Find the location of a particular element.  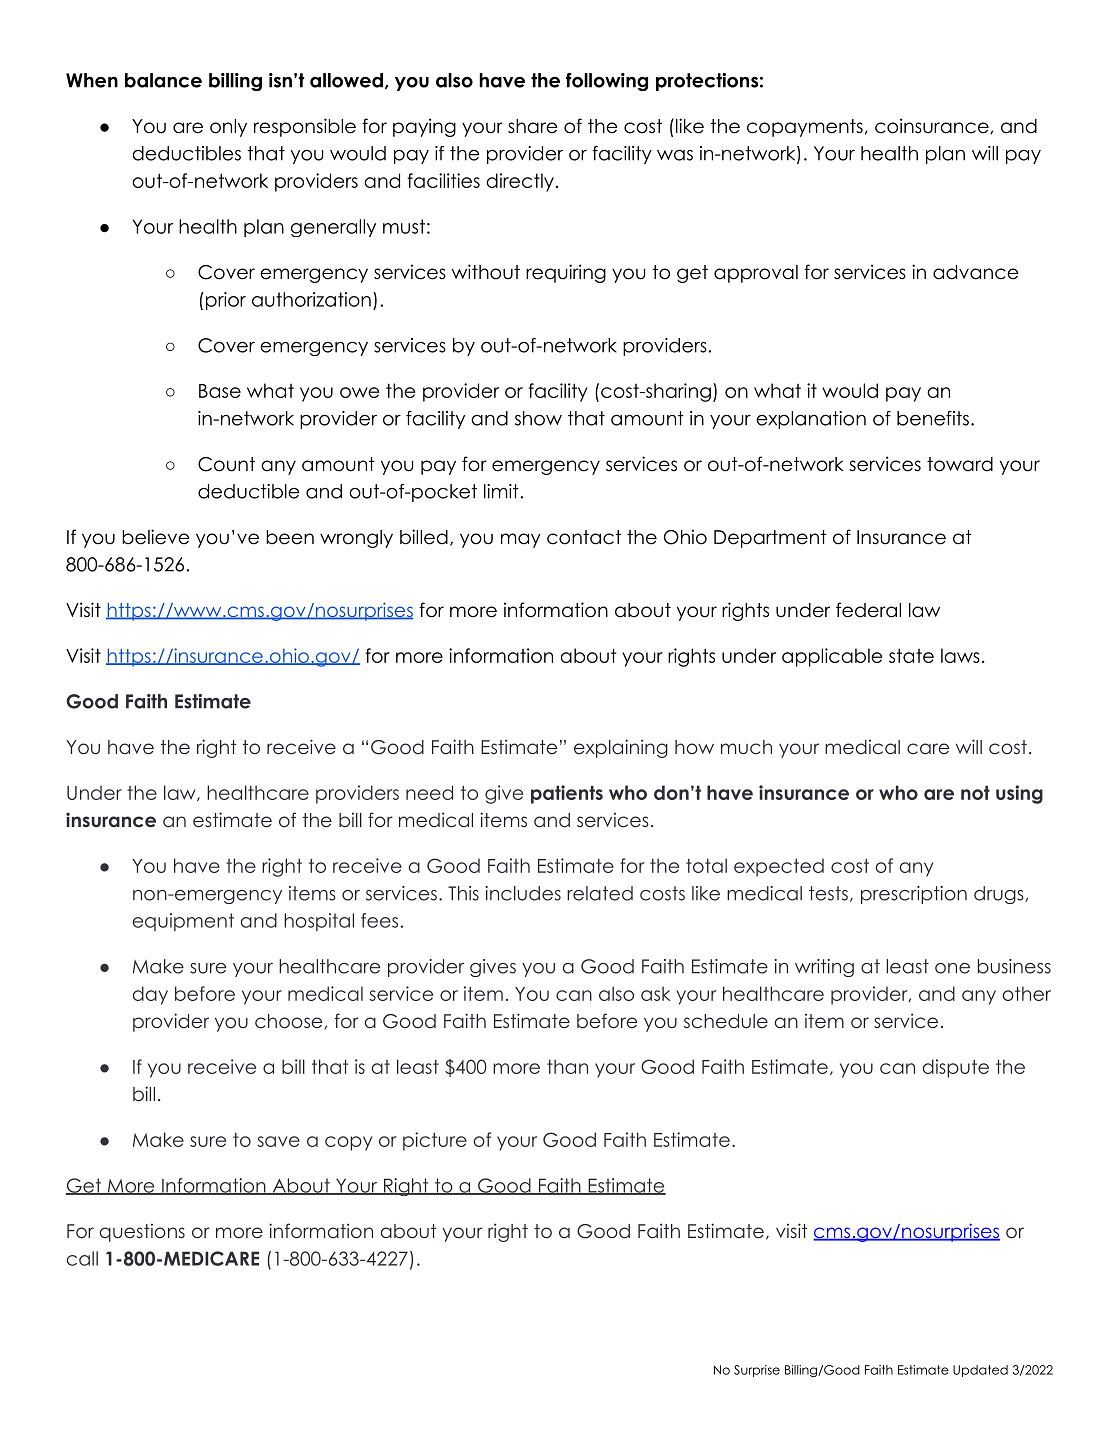

picture is located at coordinates (435, 1141).
